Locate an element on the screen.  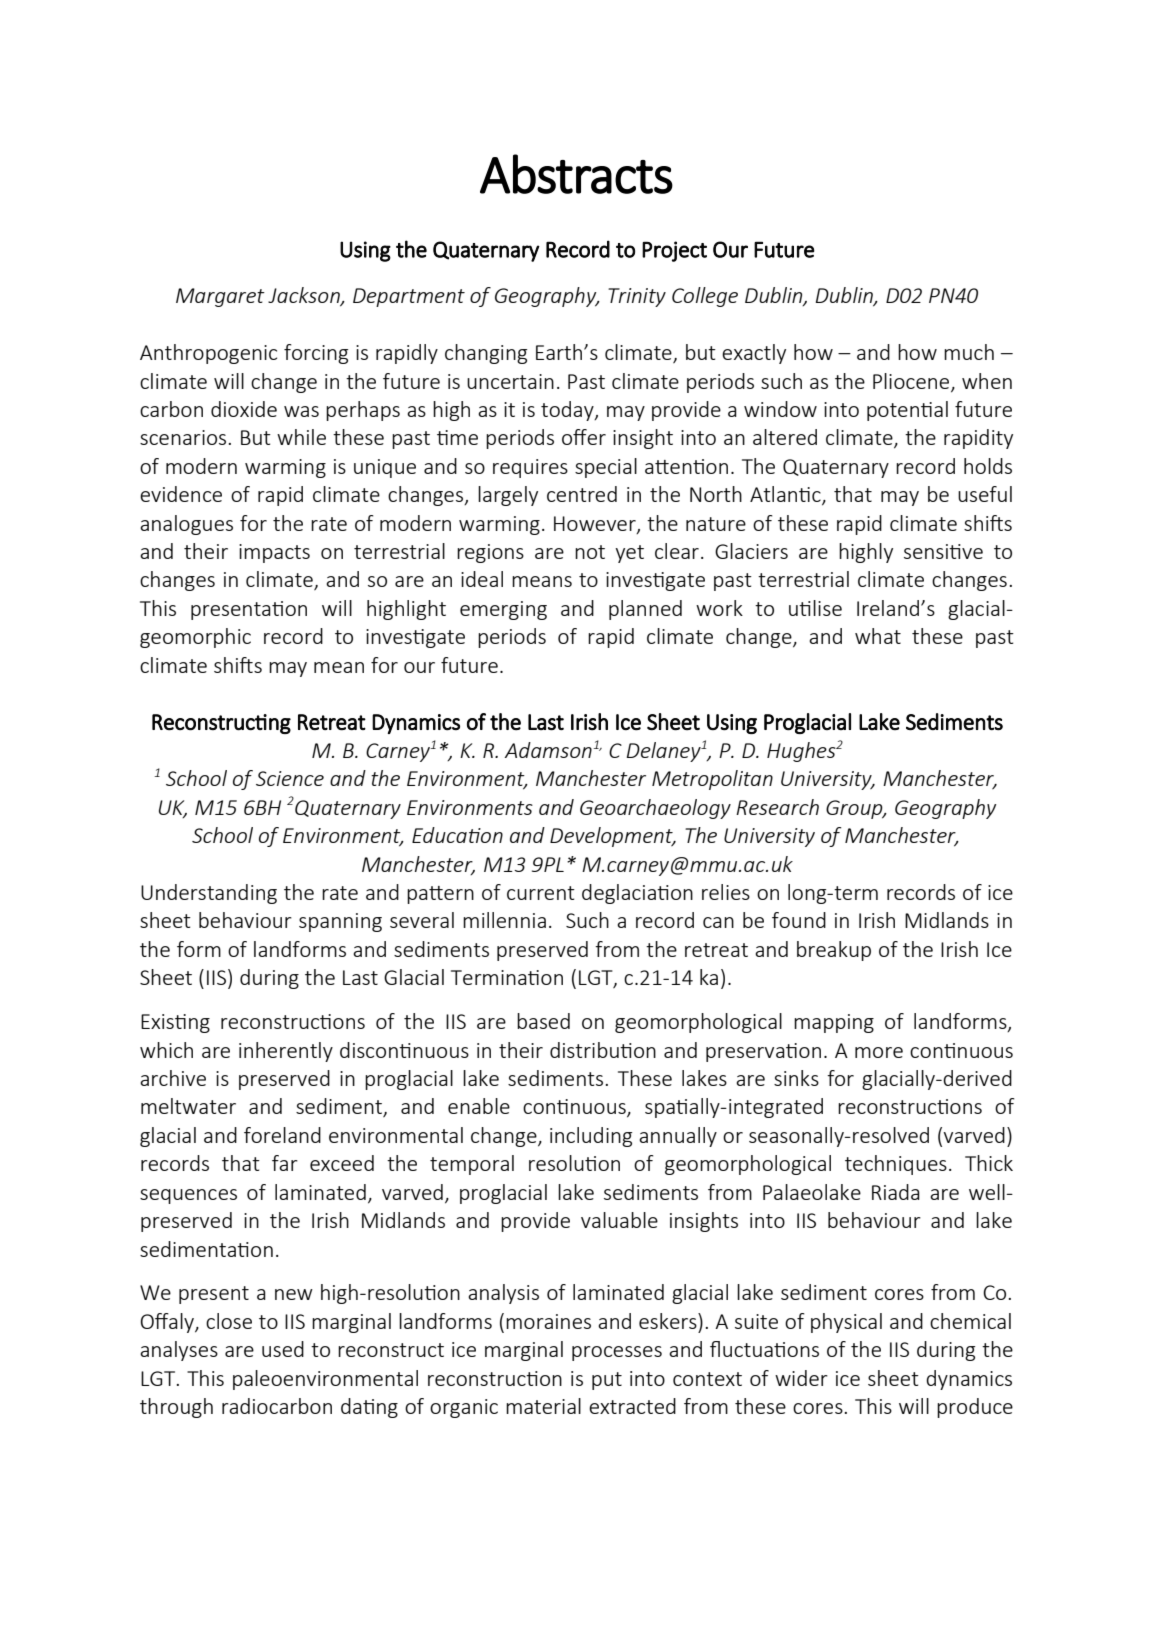
breakup is located at coordinates (834, 951).
